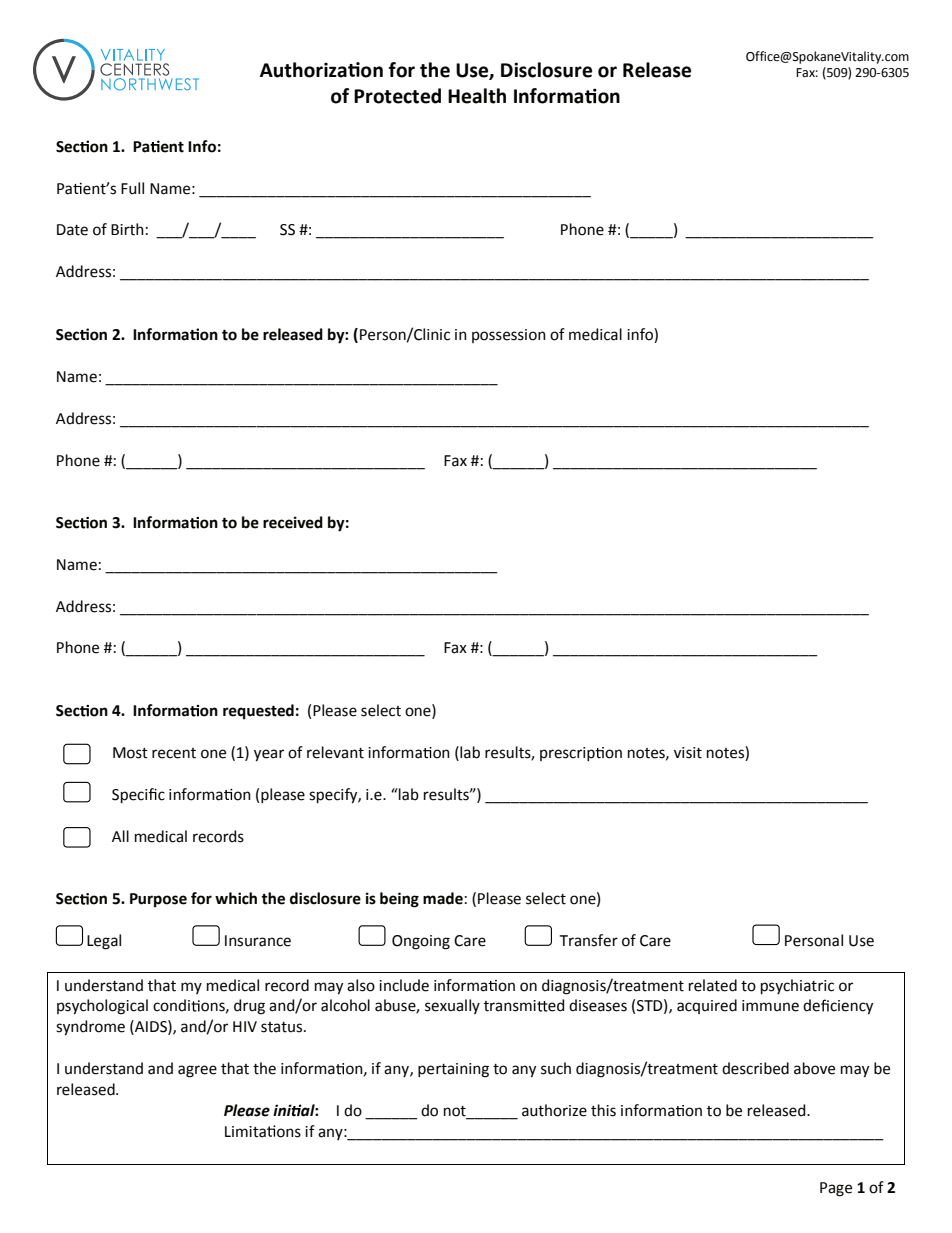 The width and height of the screenshot is (952, 1233). Describe the element at coordinates (509, 336) in the screenshot. I see `possession` at that location.
